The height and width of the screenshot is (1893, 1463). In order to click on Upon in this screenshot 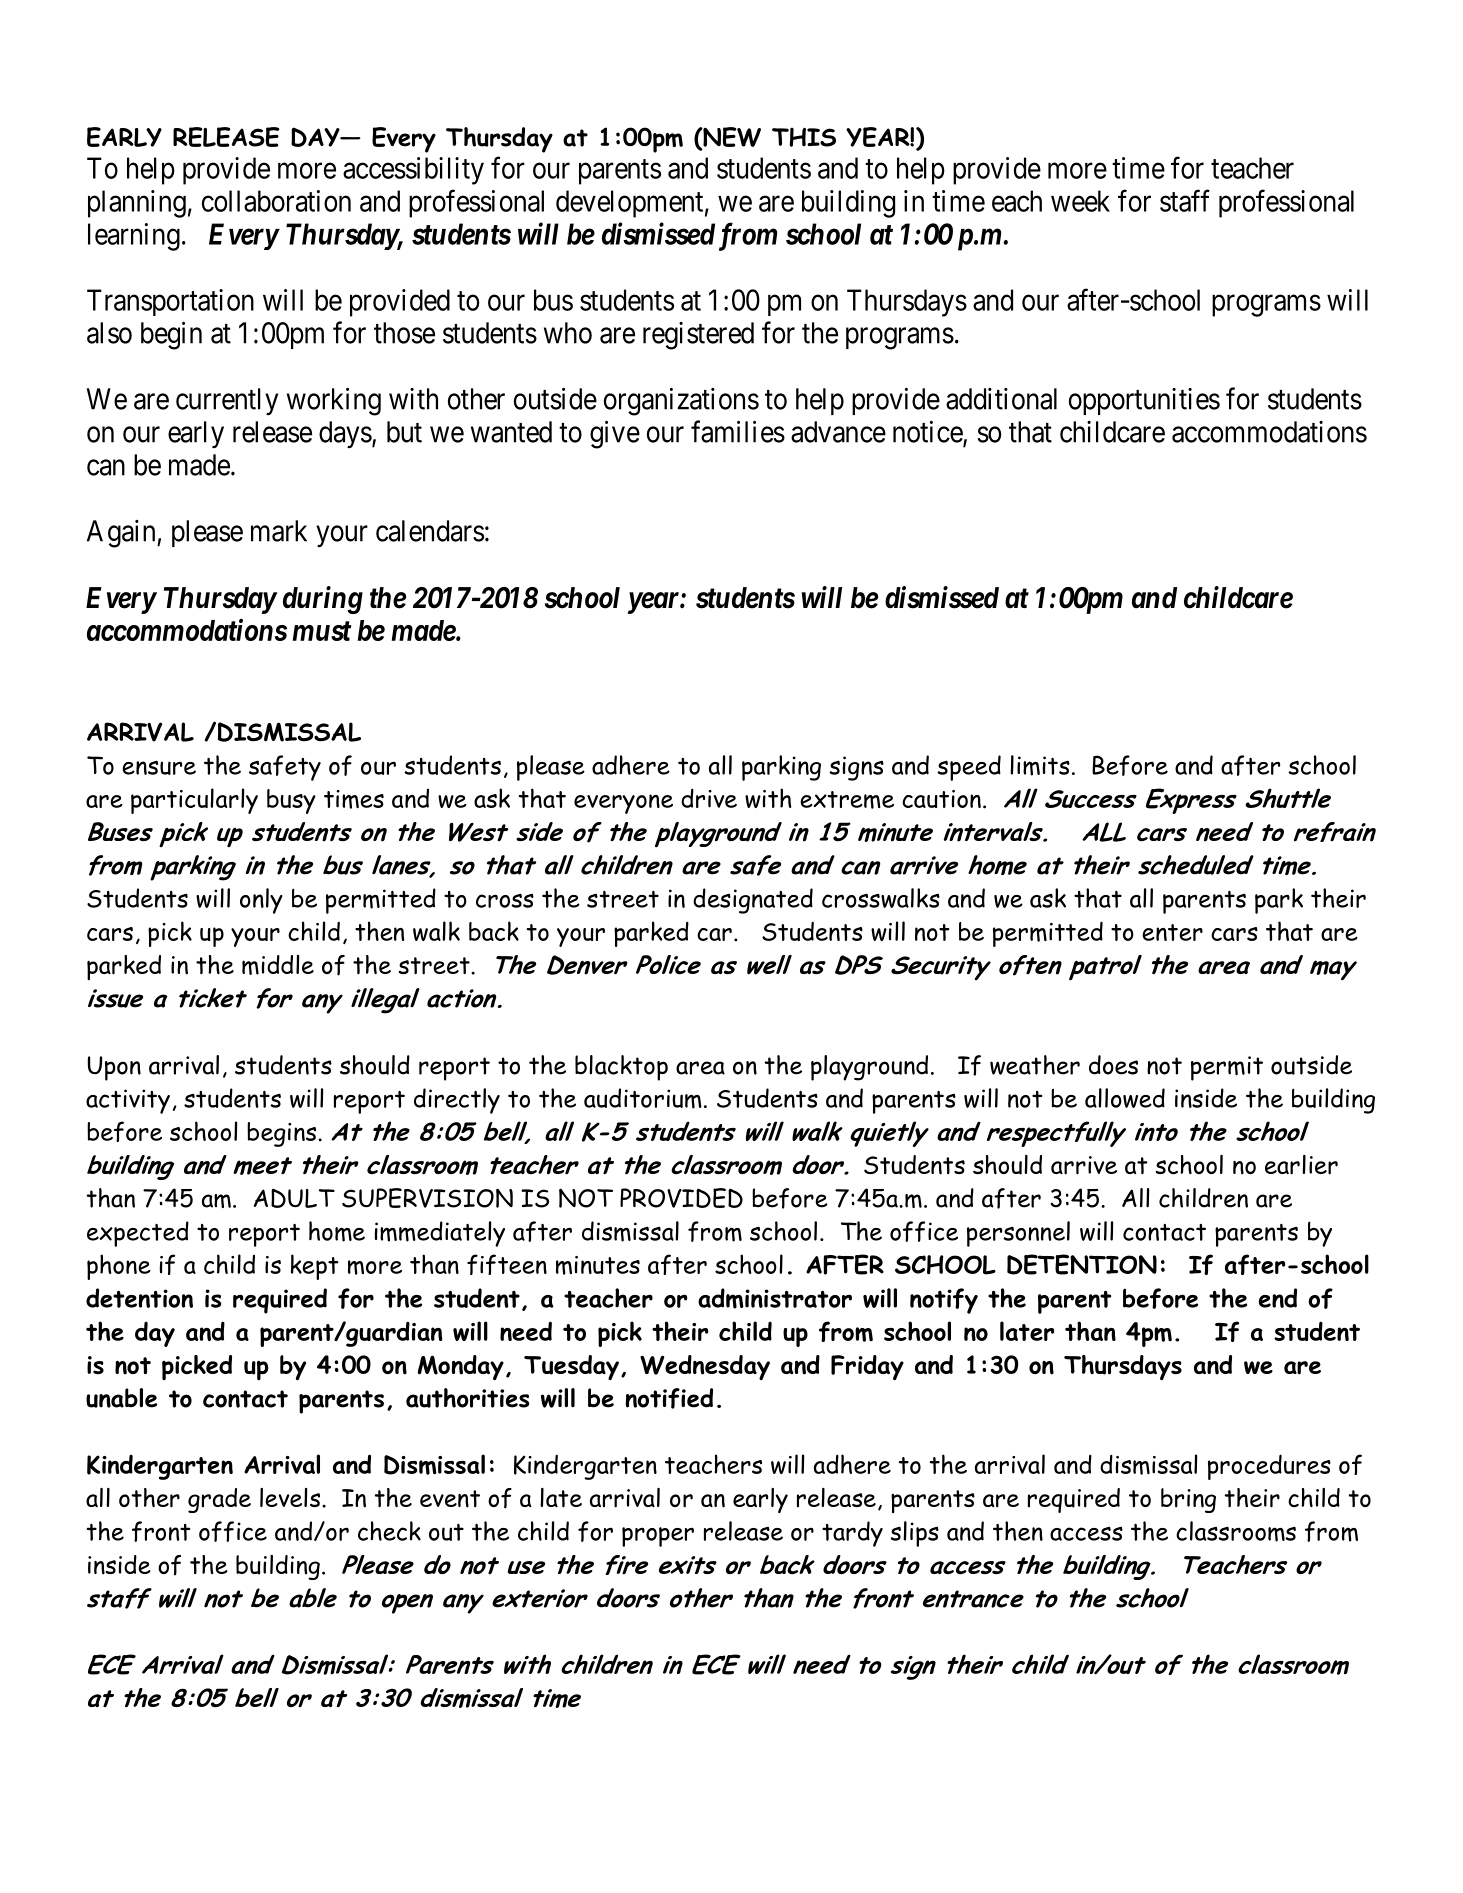, I will do `click(114, 1068)`.
